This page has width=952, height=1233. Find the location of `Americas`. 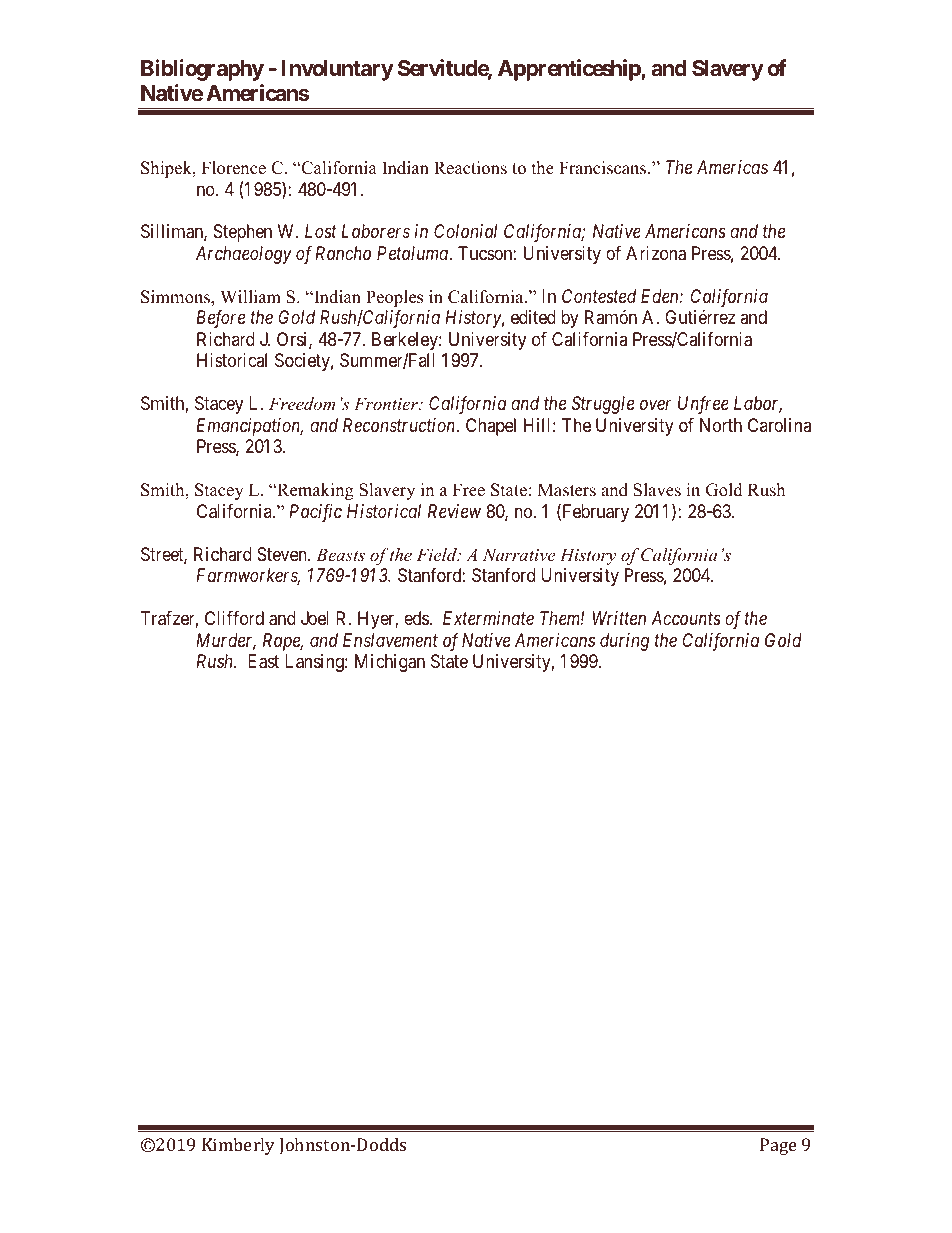

Americas is located at coordinates (732, 167).
